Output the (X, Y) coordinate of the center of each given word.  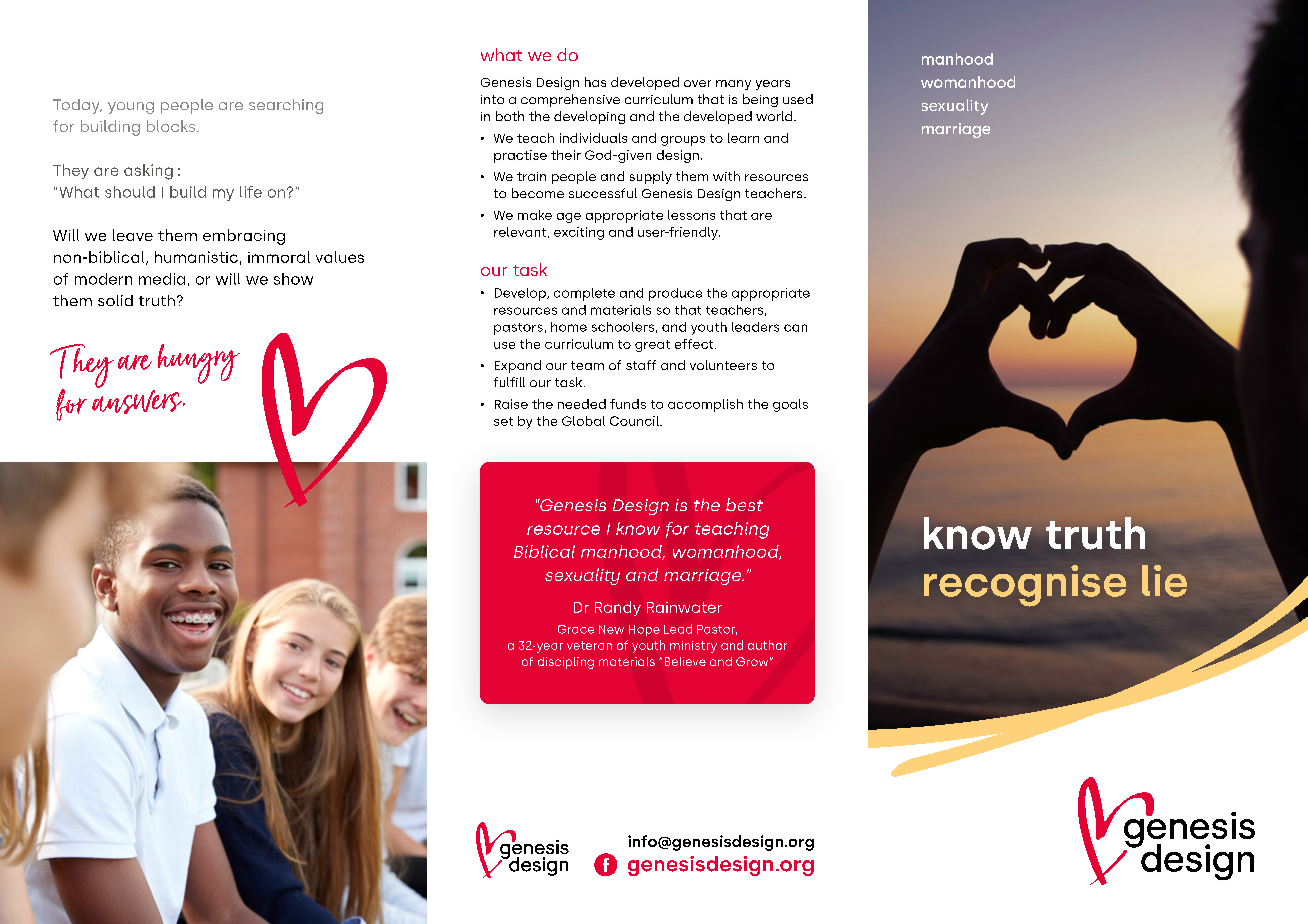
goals (790, 405)
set (503, 421)
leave (133, 235)
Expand (518, 366)
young (131, 108)
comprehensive (570, 100)
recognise (1025, 586)
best (744, 504)
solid (115, 300)
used (798, 99)
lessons (691, 215)
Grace (576, 629)
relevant (521, 232)
